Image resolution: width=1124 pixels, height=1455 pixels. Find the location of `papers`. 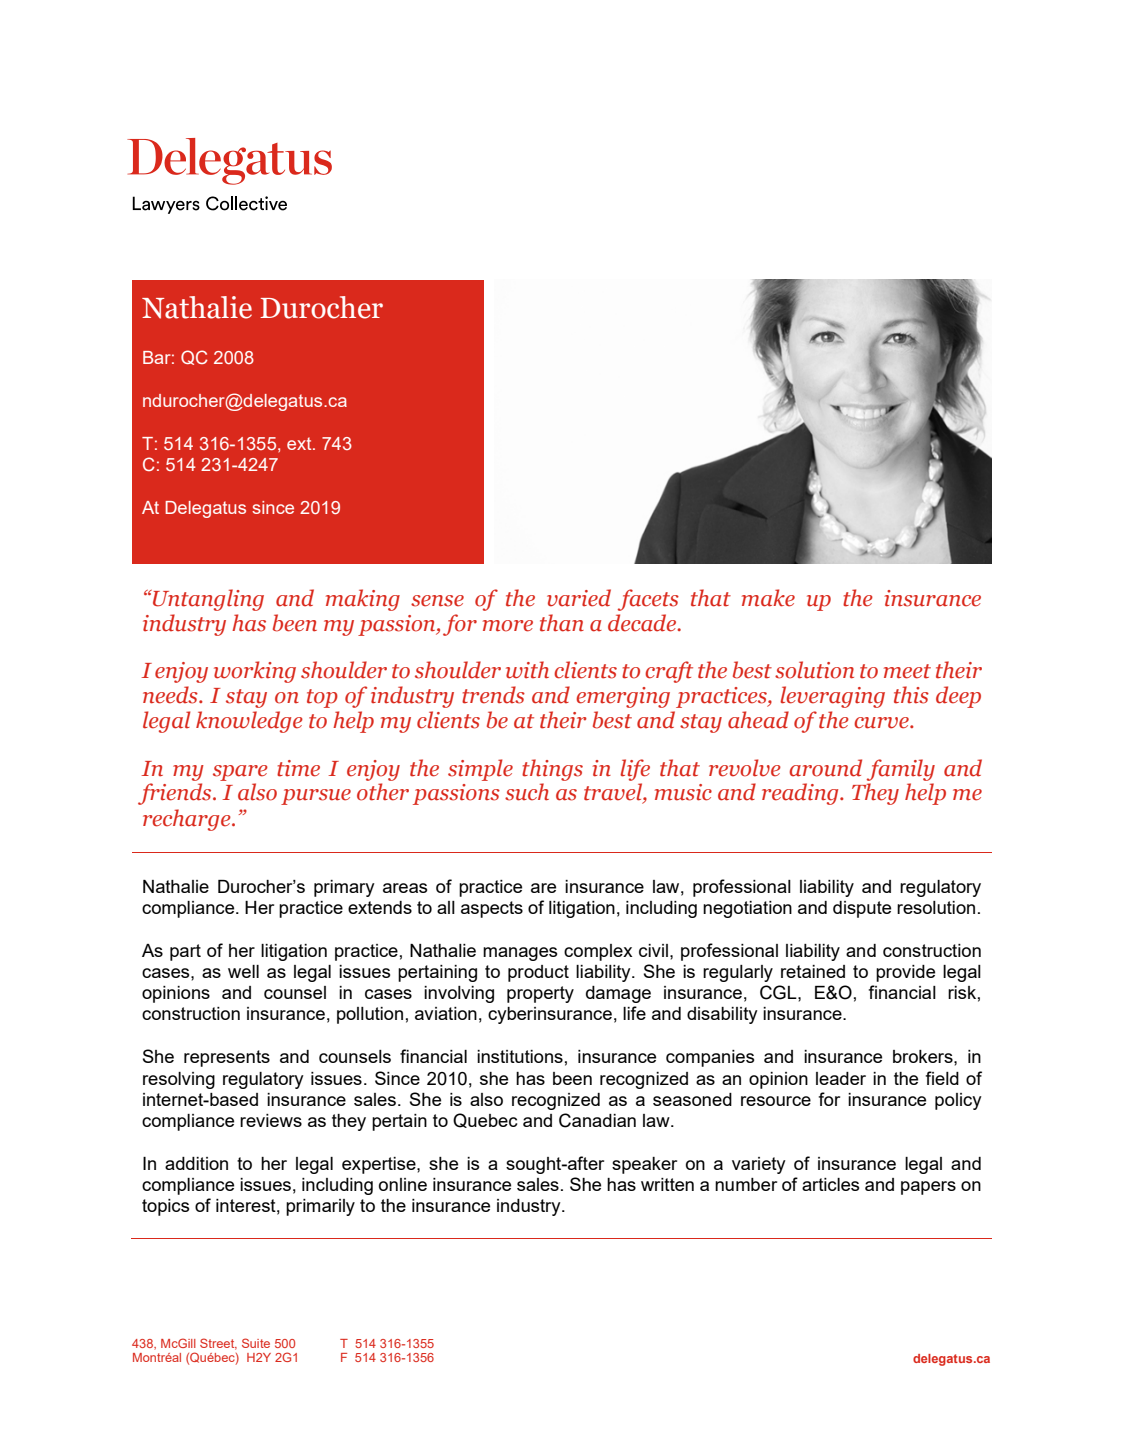

papers is located at coordinates (928, 1188).
